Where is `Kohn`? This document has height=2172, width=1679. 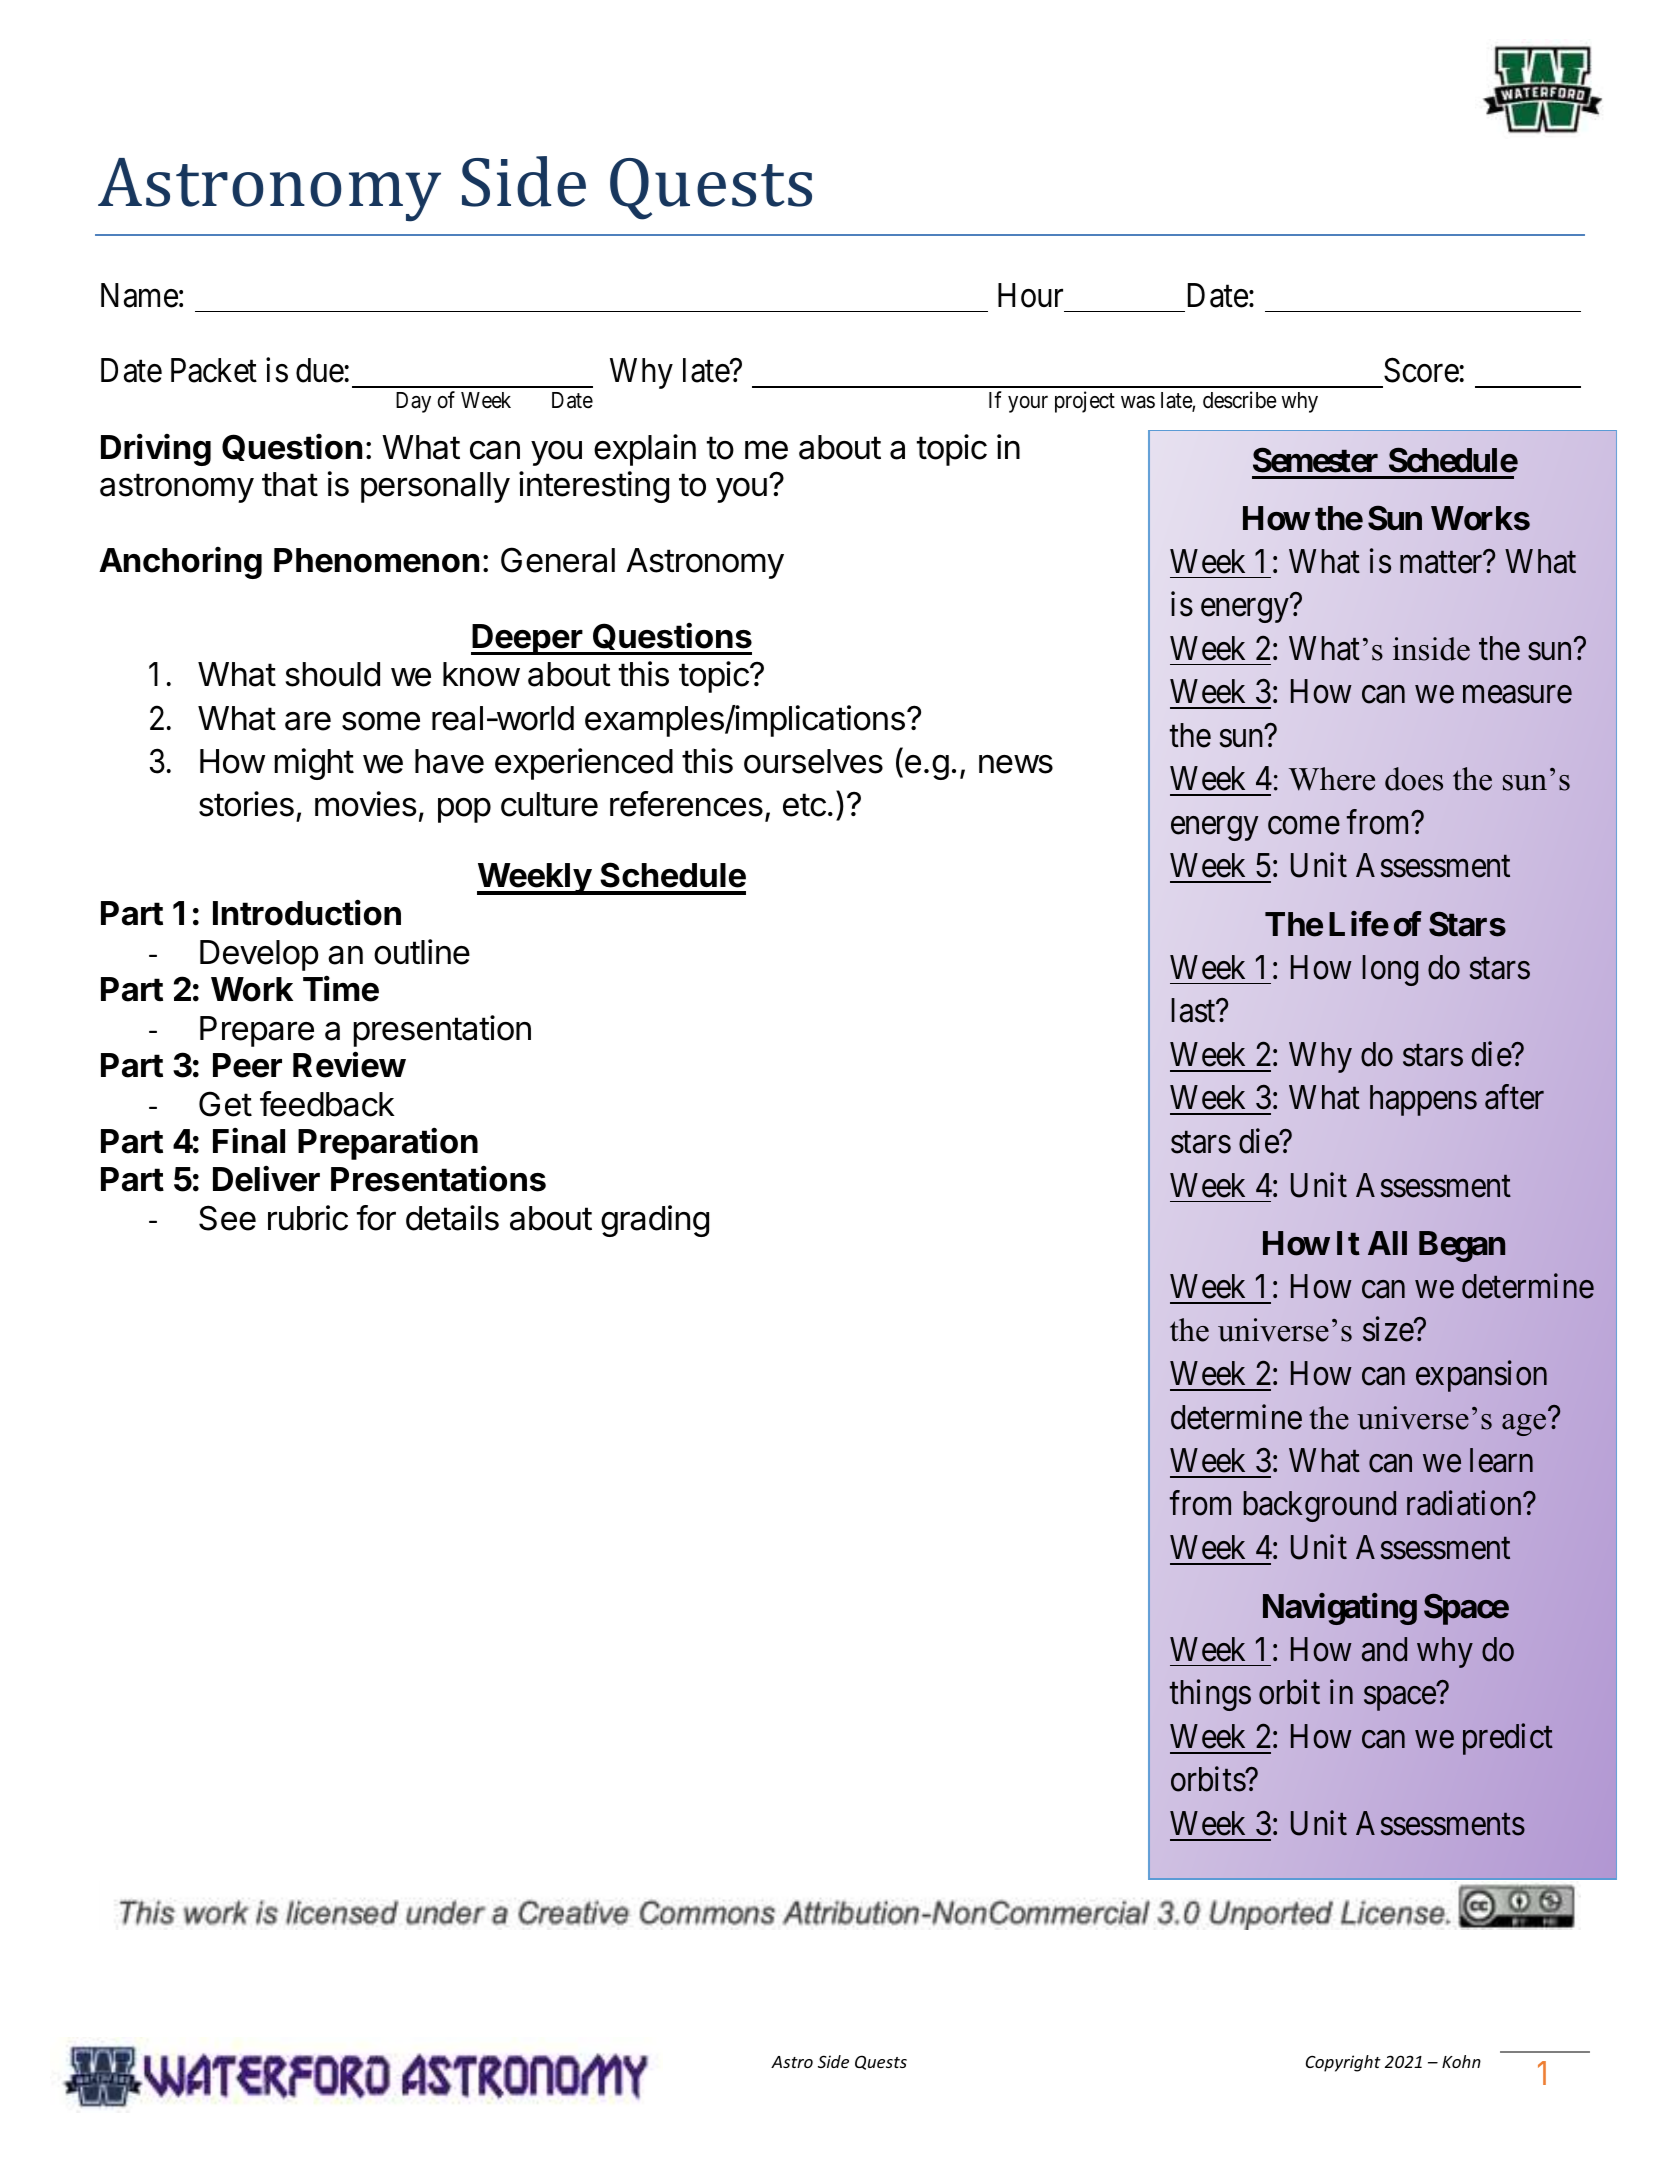 Kohn is located at coordinates (1461, 2061).
